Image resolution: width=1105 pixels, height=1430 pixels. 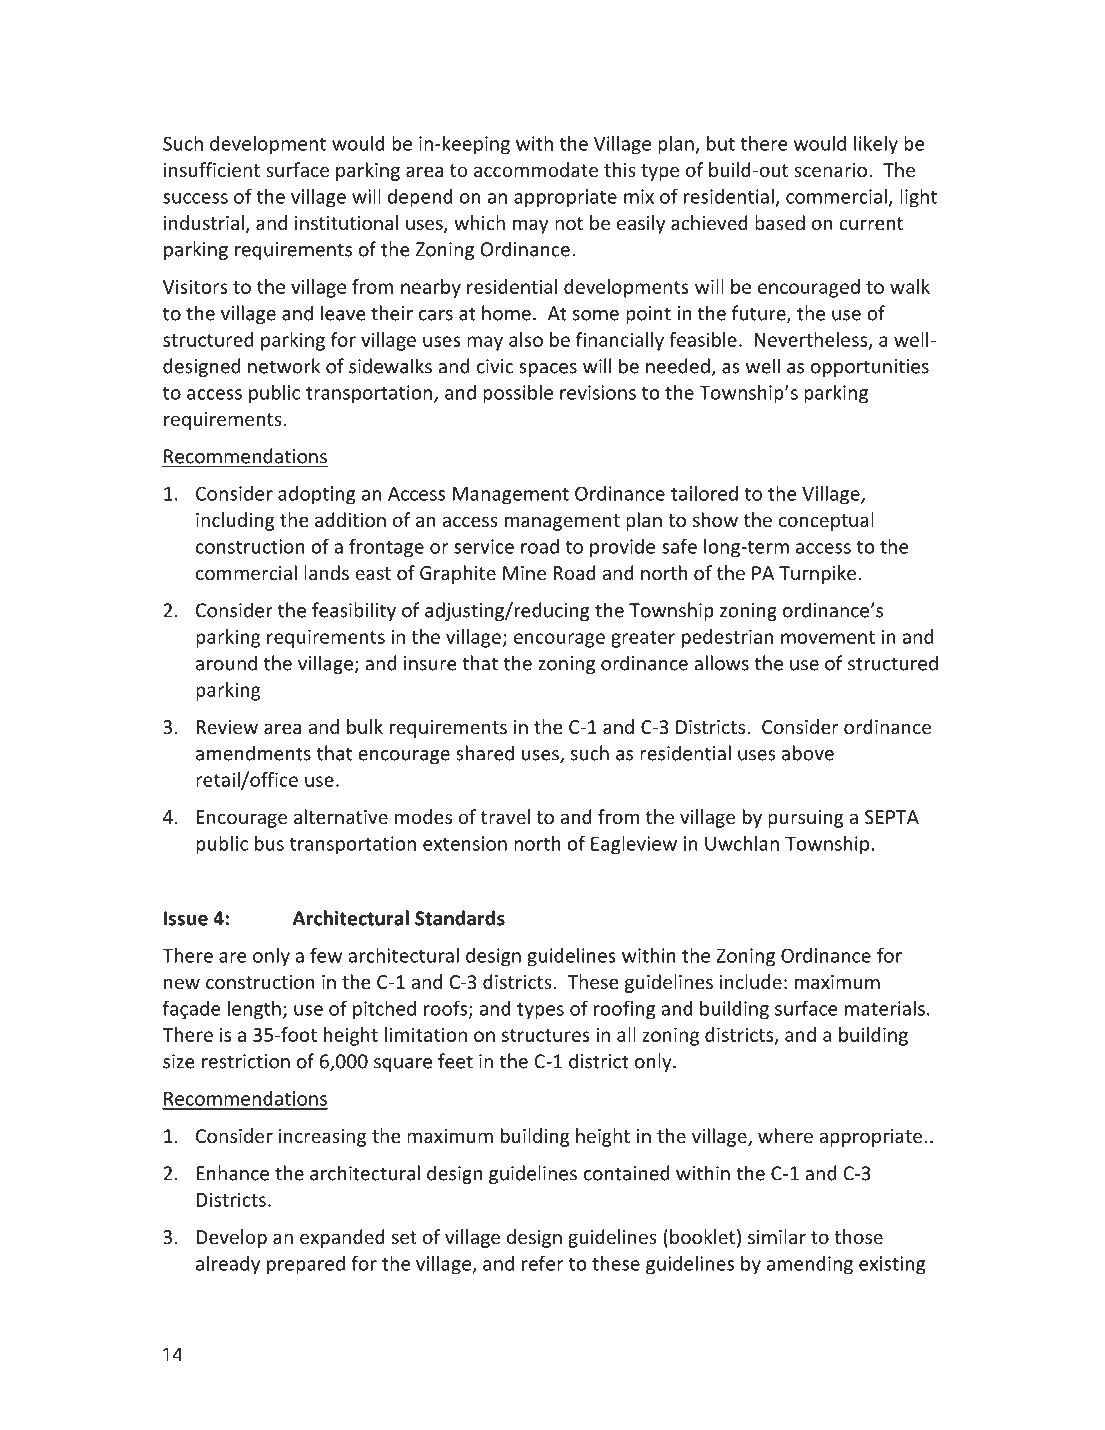 I want to click on refer, so click(x=542, y=1263).
